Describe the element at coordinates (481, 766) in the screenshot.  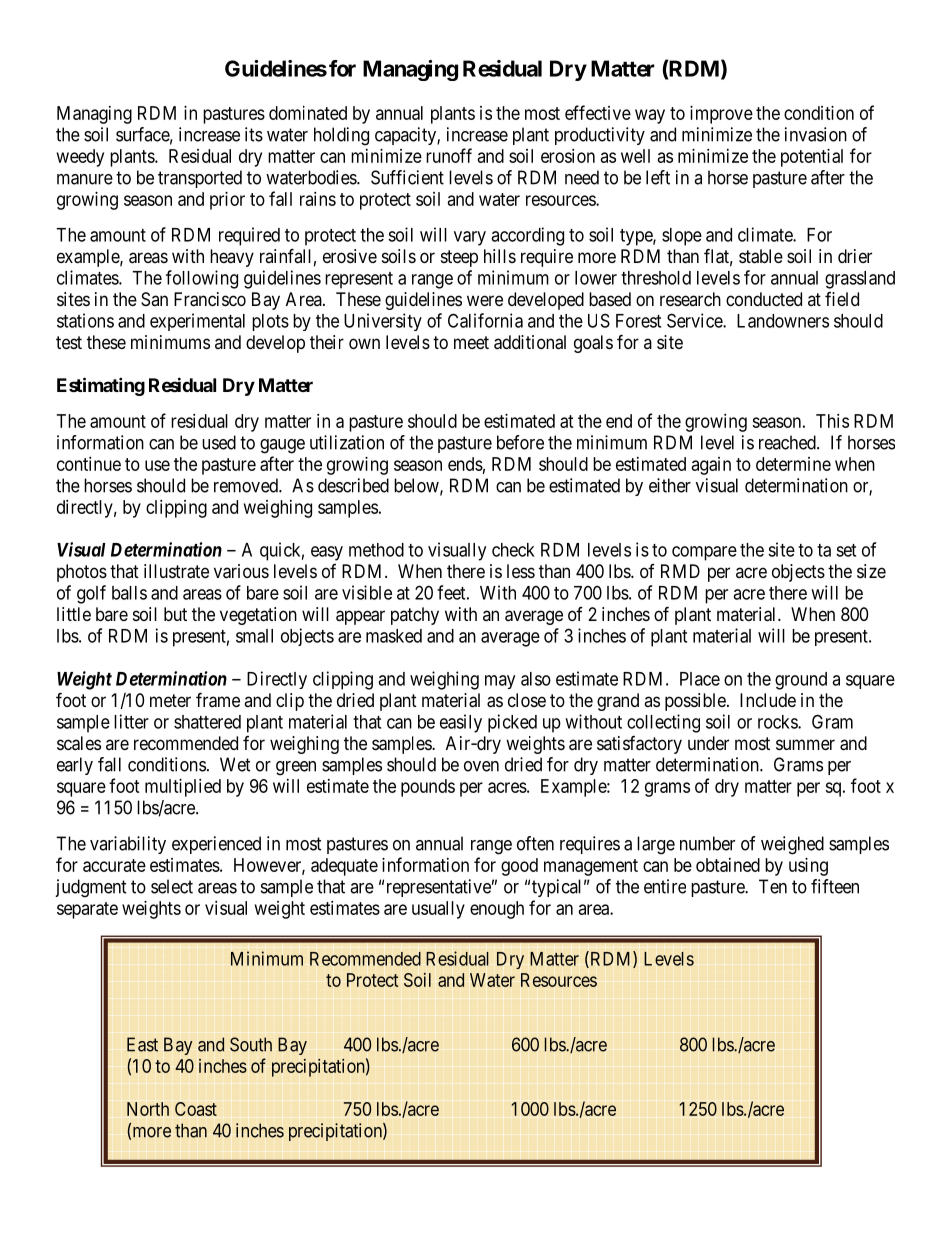
I see `oven` at that location.
